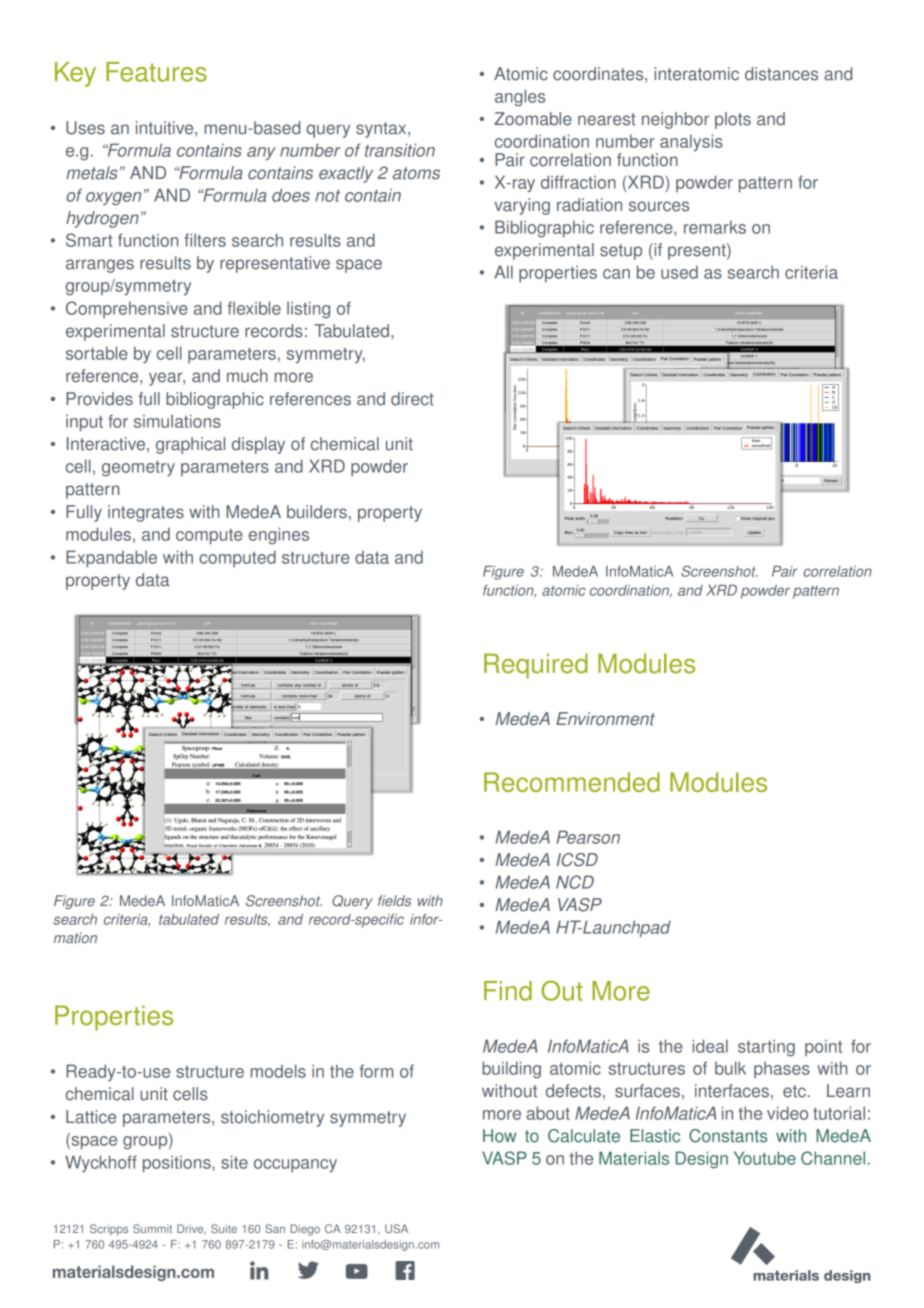 The width and height of the screenshot is (924, 1308). I want to click on Pearson, so click(588, 837).
